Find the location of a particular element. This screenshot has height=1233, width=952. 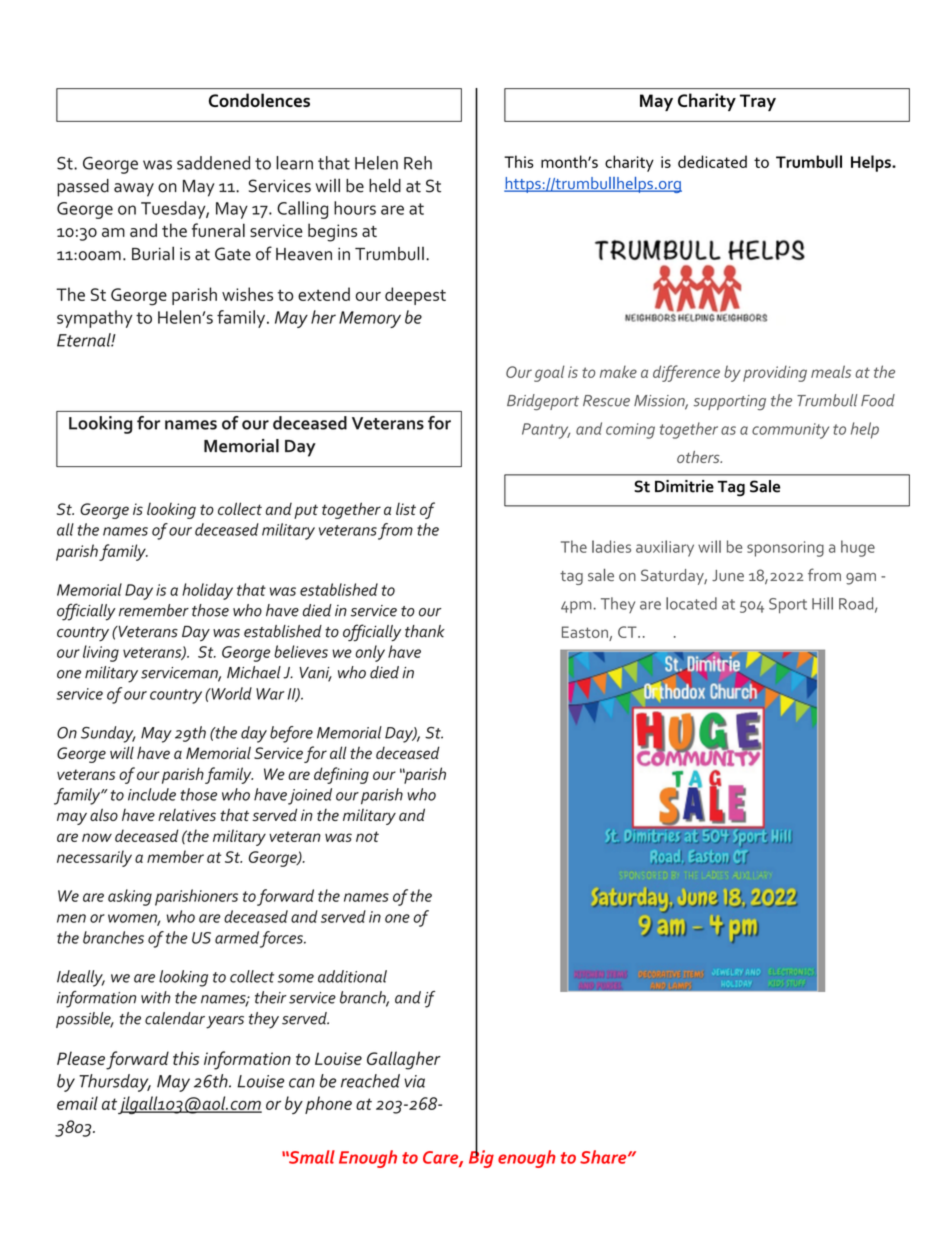

providing is located at coordinates (775, 373).
